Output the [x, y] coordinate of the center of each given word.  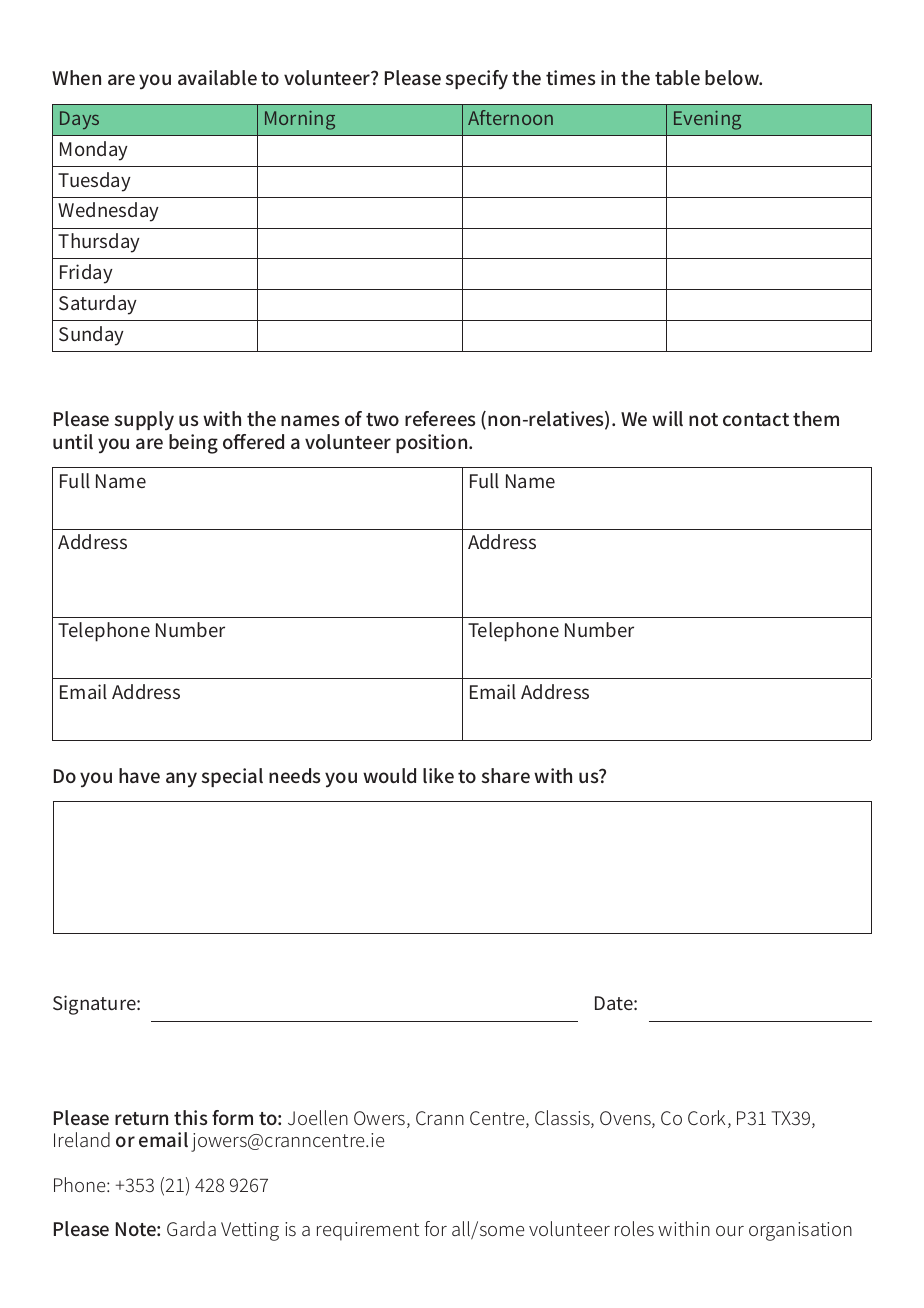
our [730, 1231]
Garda [191, 1228]
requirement [368, 1231]
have [139, 775]
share [506, 775]
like [438, 775]
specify [477, 80]
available [217, 77]
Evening [707, 120]
